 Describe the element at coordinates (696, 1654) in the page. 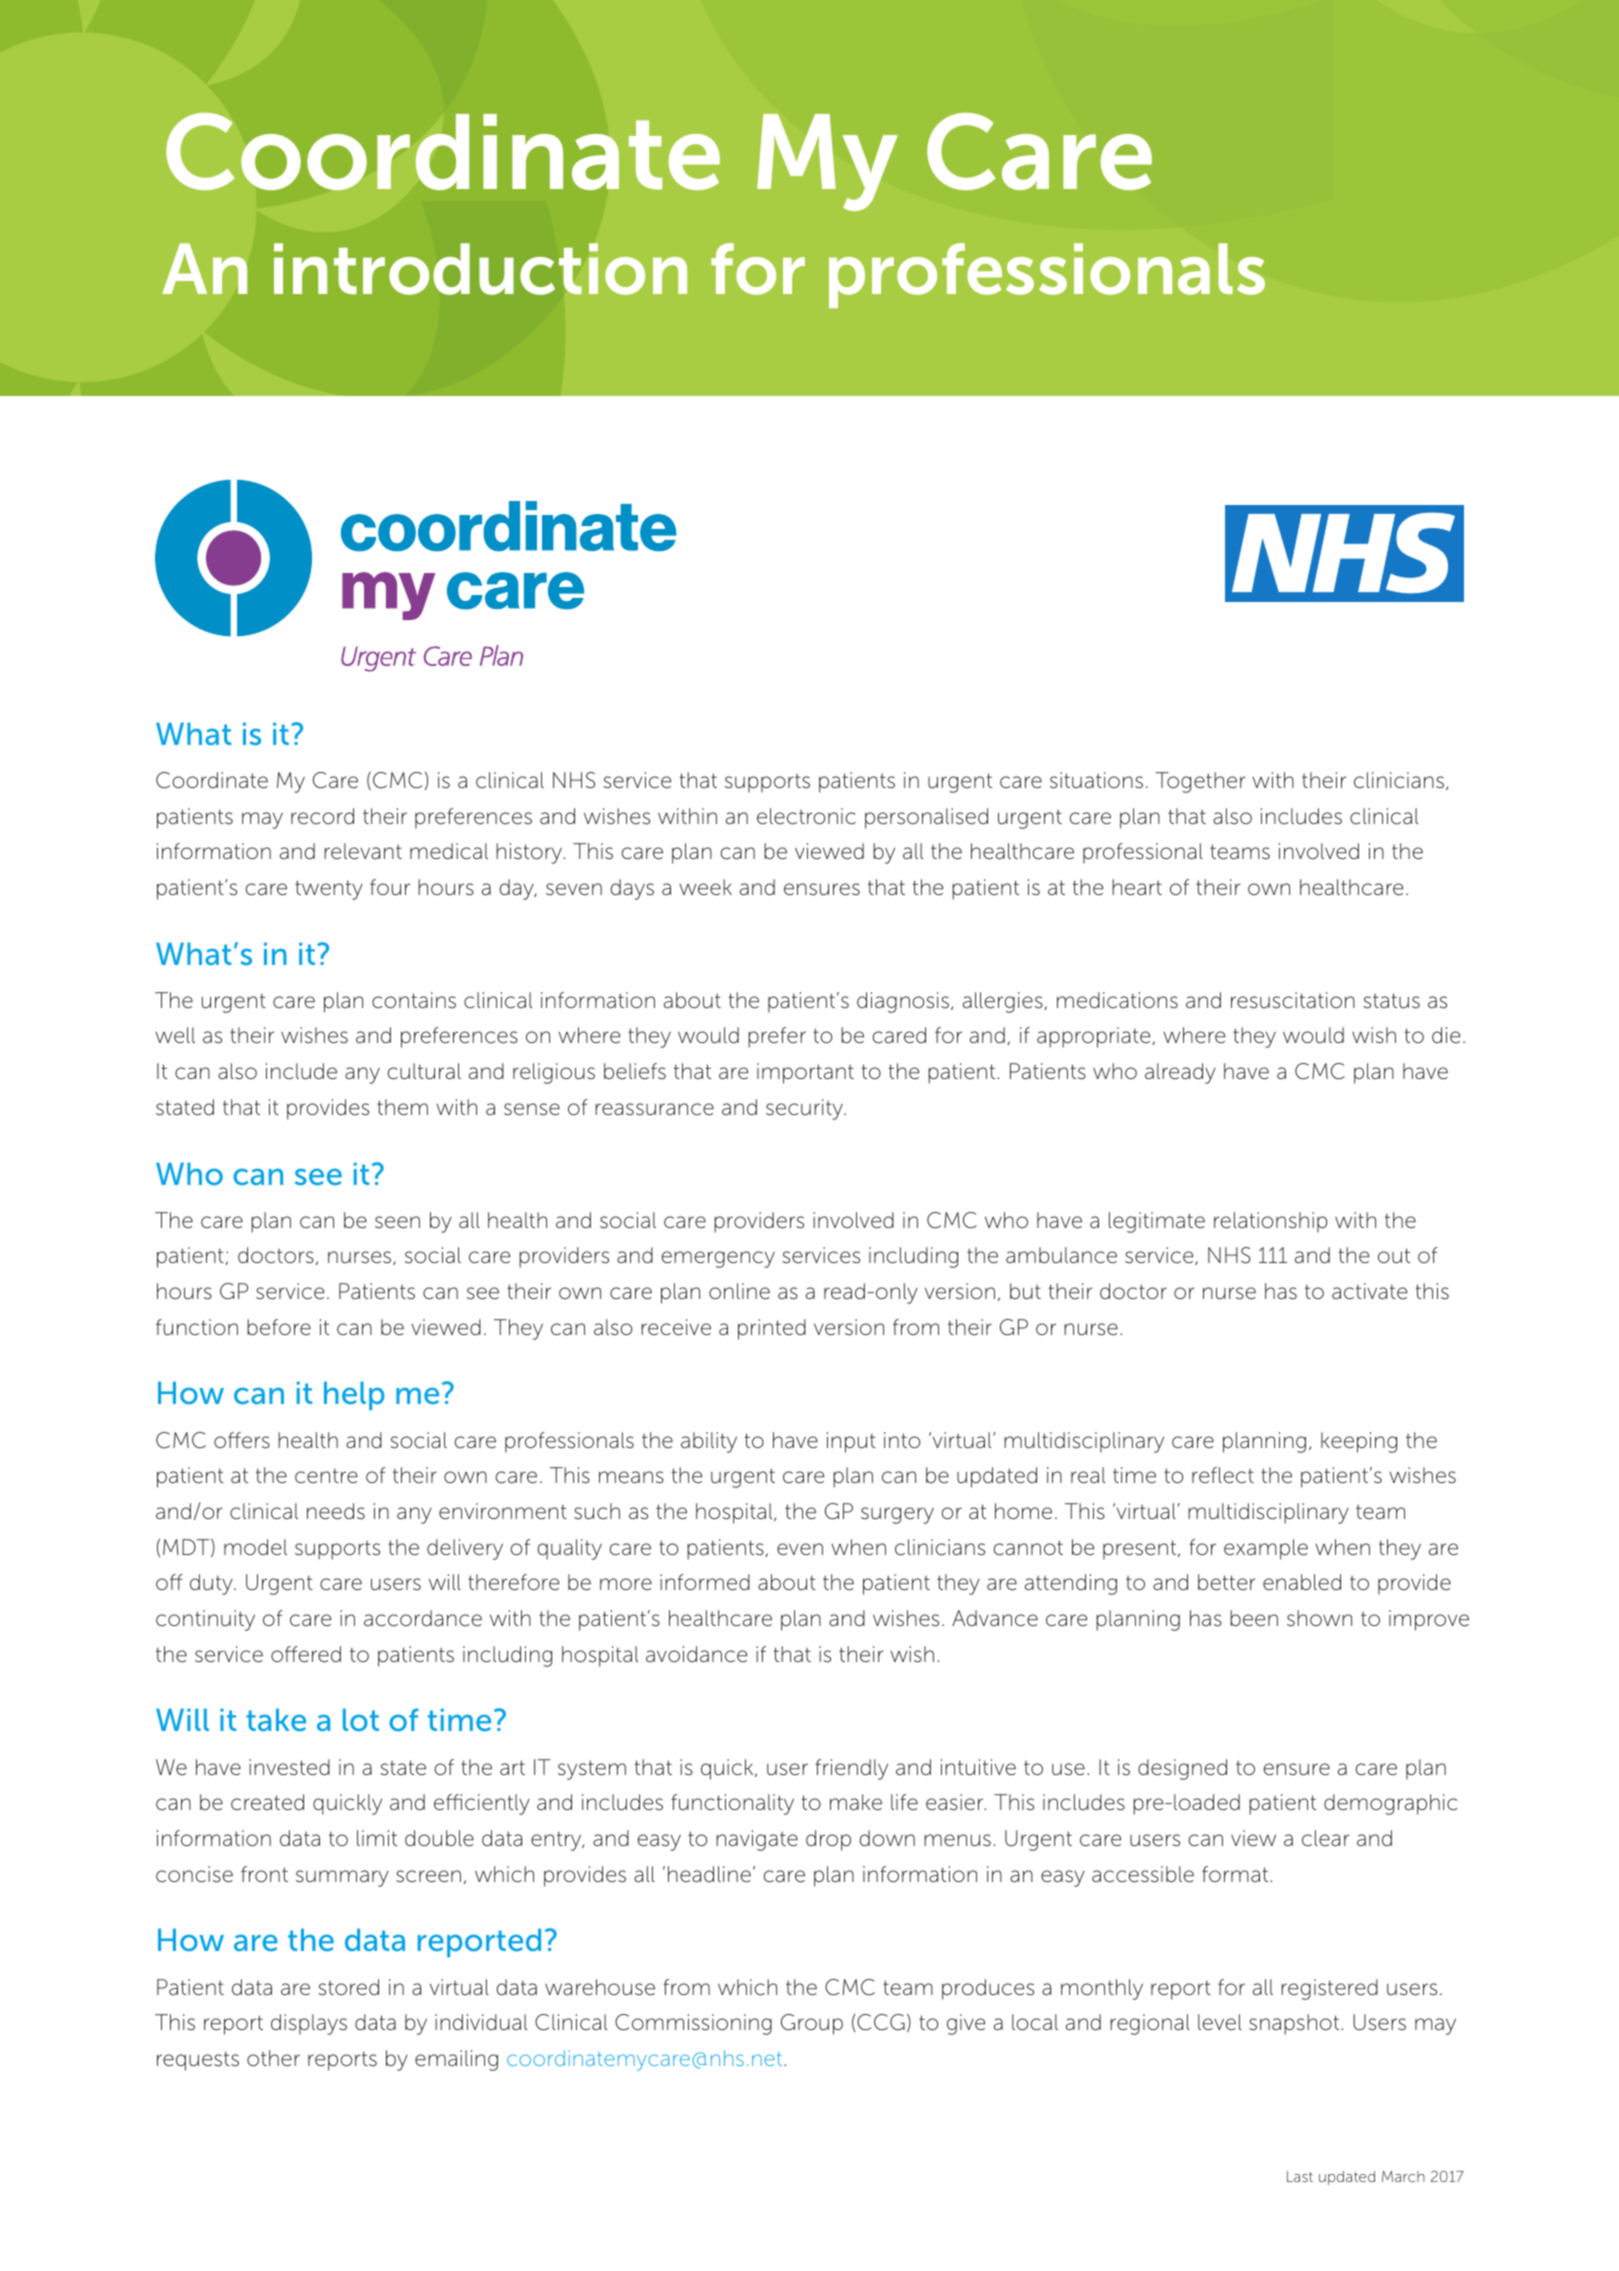

I see `avoidance` at that location.
